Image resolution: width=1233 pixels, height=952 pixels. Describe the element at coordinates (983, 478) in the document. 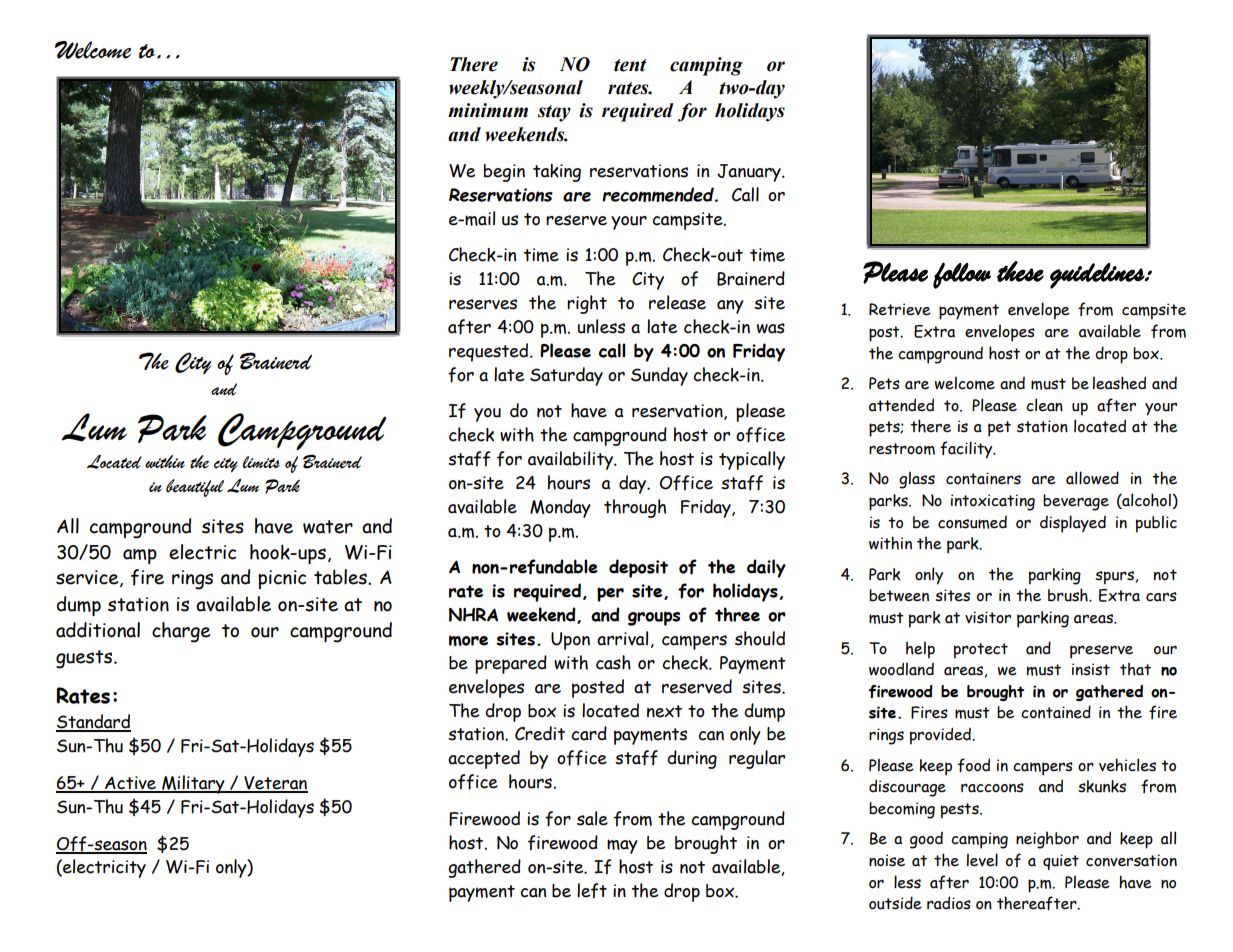

I see `containers` at that location.
